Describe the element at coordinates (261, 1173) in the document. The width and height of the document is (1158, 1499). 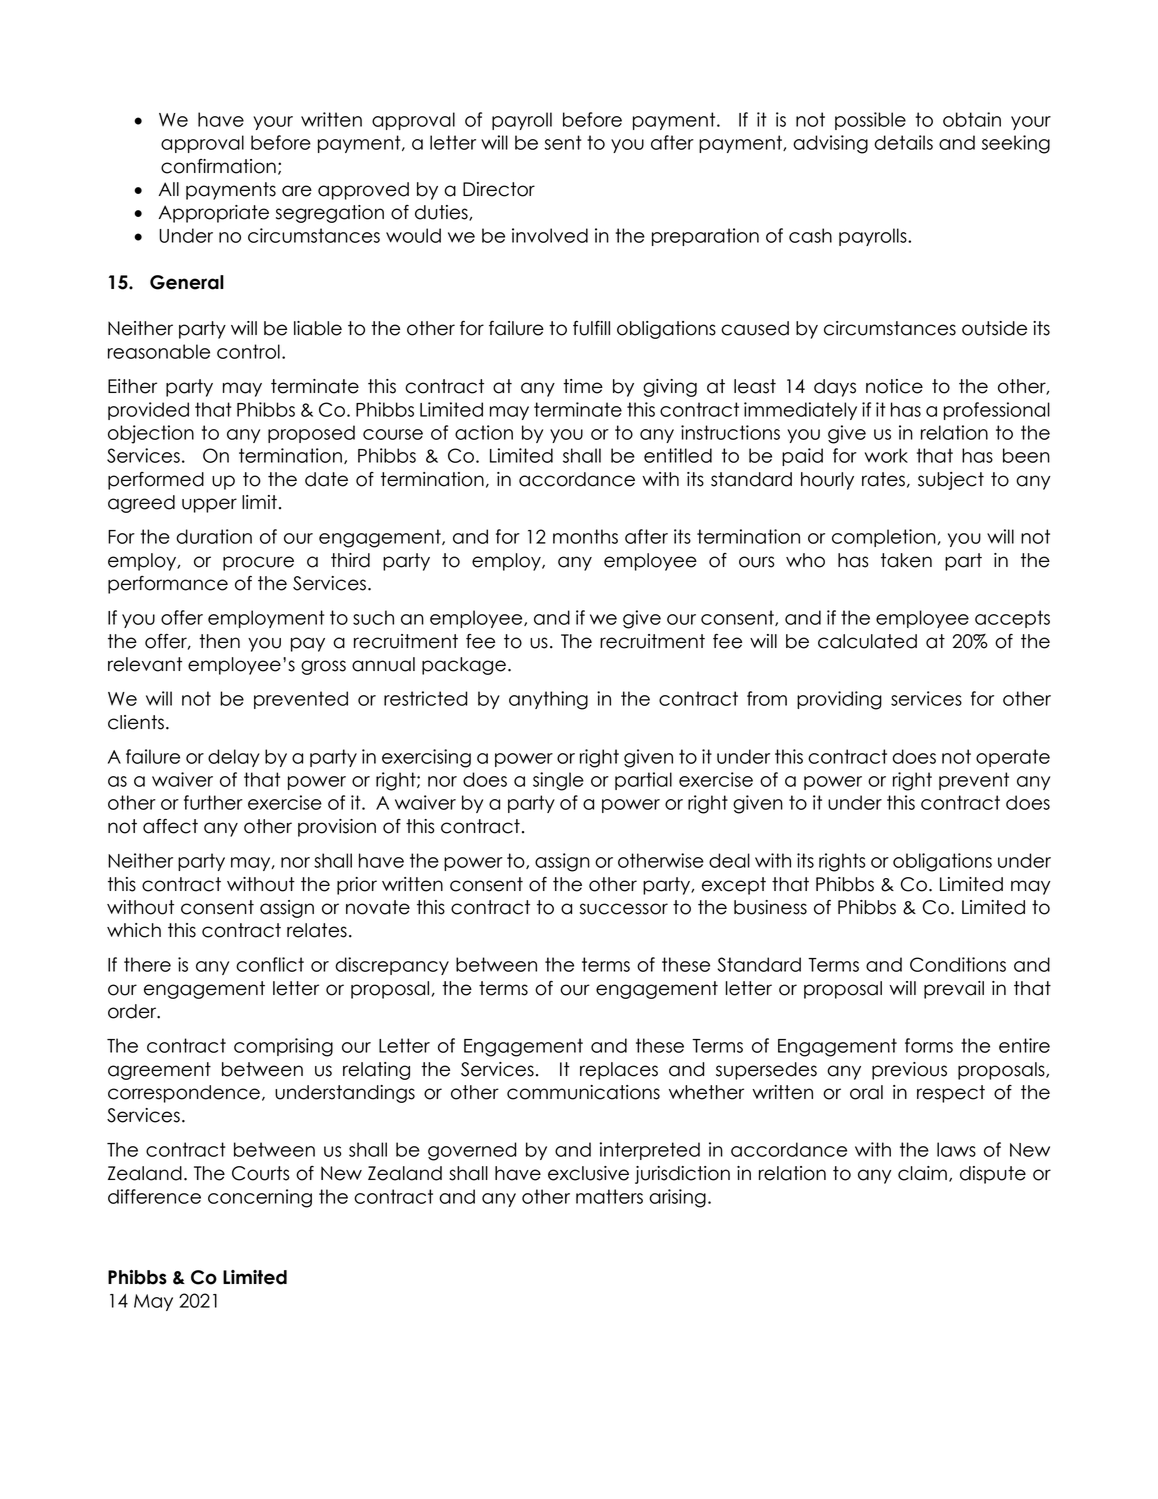
I see `Courts` at that location.
